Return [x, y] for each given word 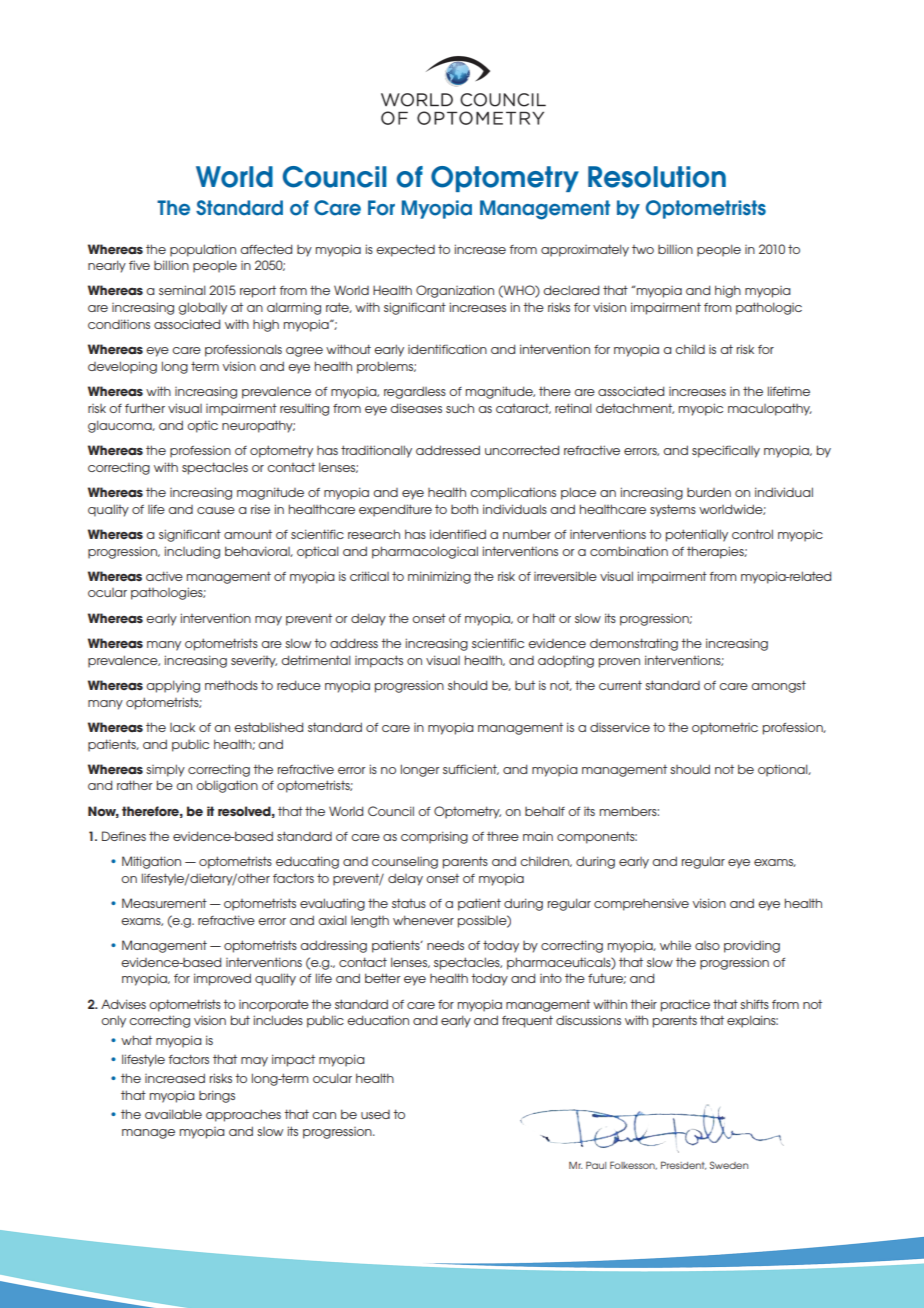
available [173, 1114]
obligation [227, 786]
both [464, 509]
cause [216, 510]
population [203, 250]
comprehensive [641, 905]
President [683, 1165]
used [375, 1114]
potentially [697, 535]
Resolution [657, 177]
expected [405, 250]
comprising [434, 837]
